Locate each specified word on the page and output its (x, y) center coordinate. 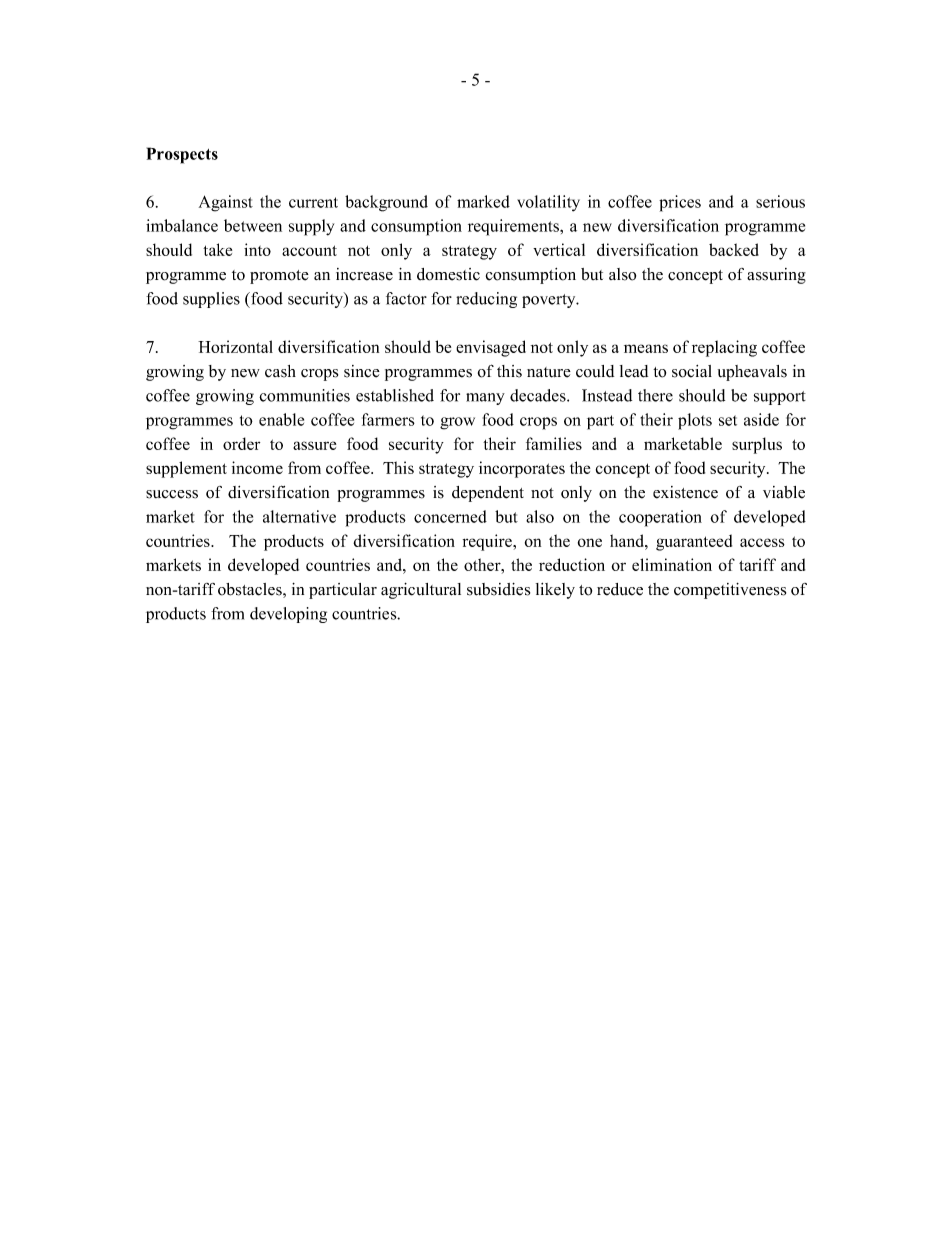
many (485, 399)
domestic (448, 274)
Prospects (182, 155)
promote (279, 277)
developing (288, 615)
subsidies (498, 589)
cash (280, 371)
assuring (776, 276)
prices (680, 203)
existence (685, 492)
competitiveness (730, 591)
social (692, 371)
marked (483, 201)
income (257, 467)
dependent (488, 494)
